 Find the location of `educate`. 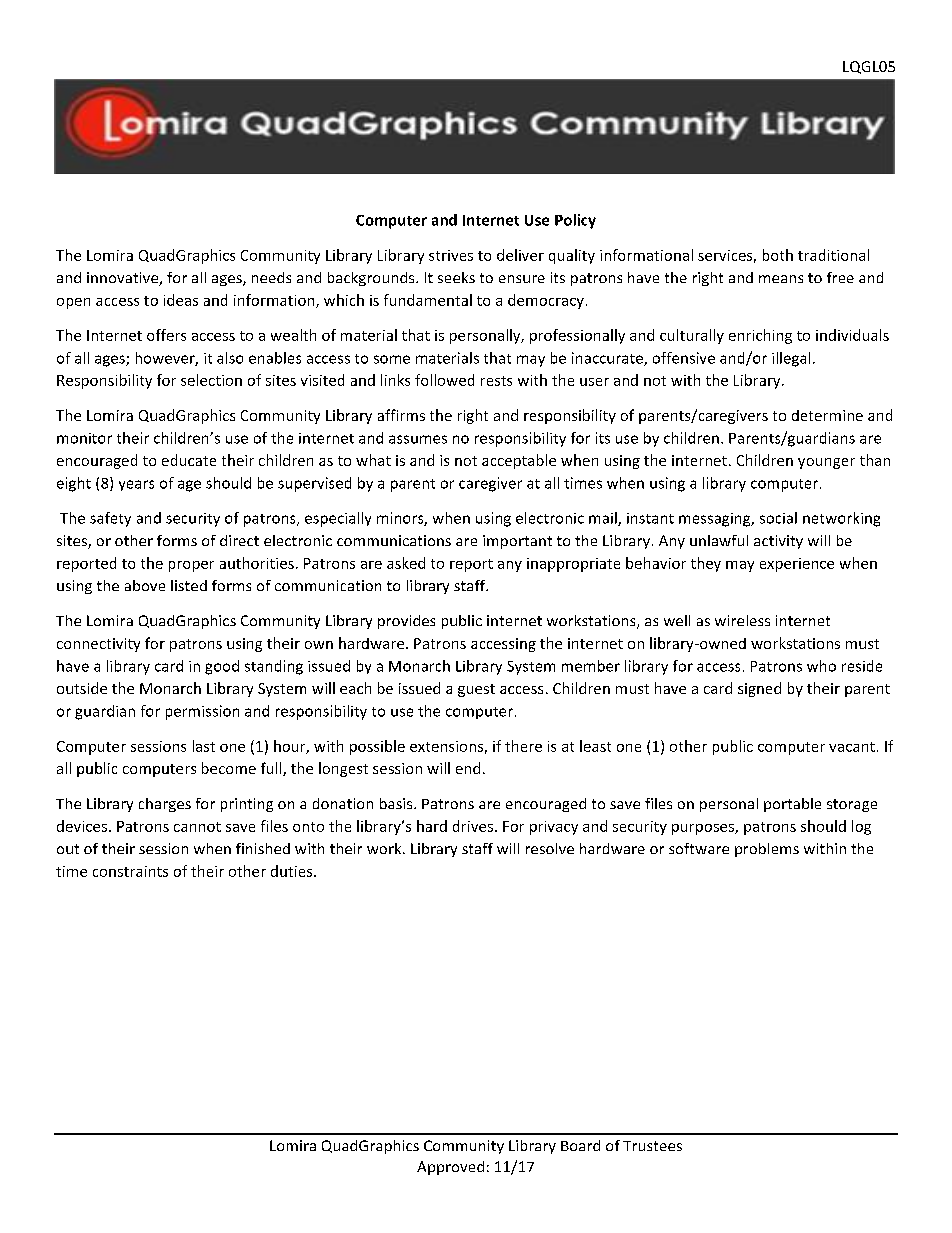

educate is located at coordinates (189, 460).
